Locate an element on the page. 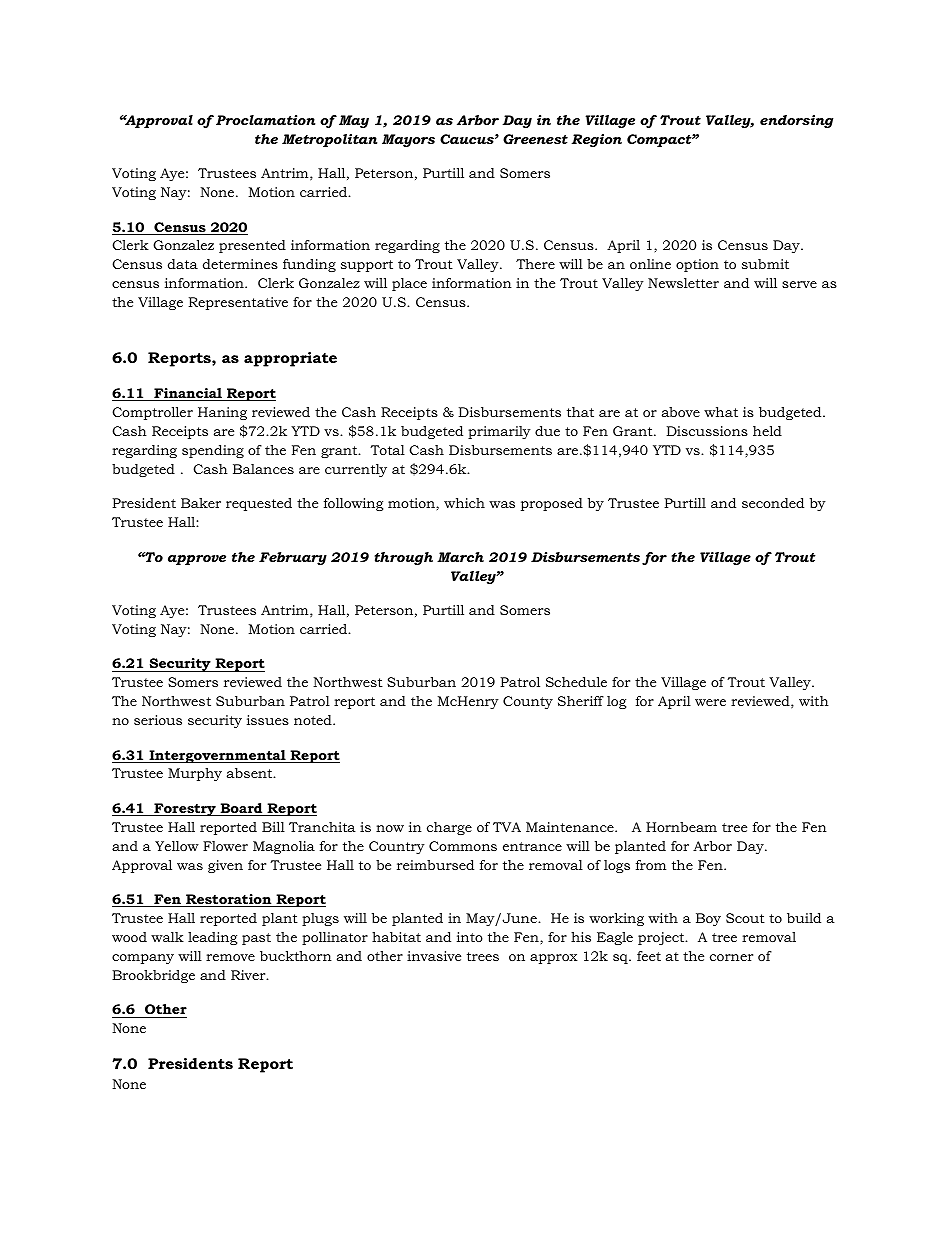 The height and width of the page is (1233, 952). were is located at coordinates (710, 702).
